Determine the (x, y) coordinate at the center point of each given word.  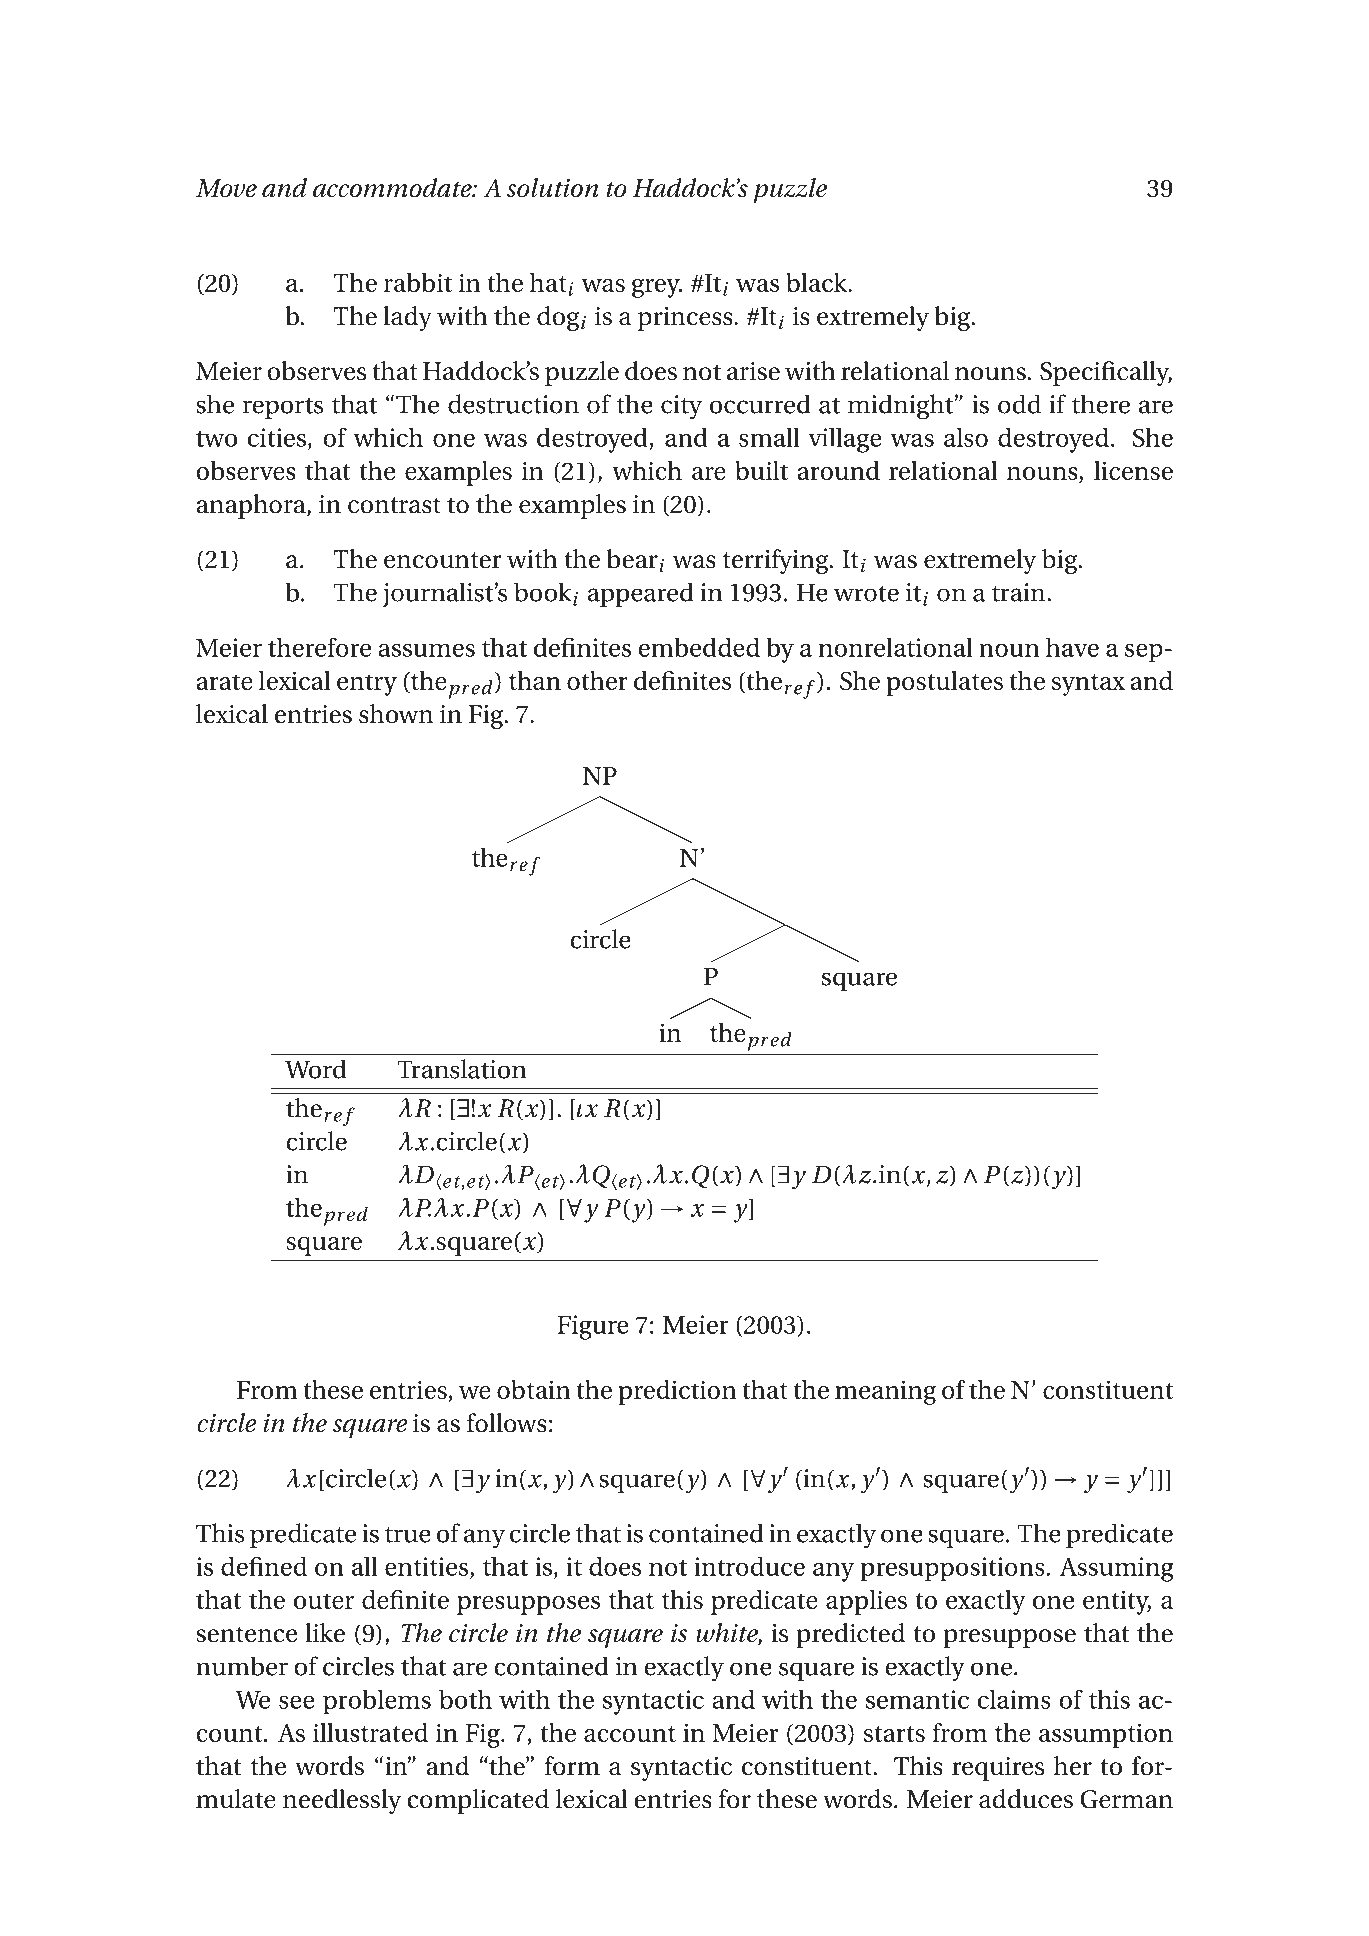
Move (226, 188)
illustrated (370, 1732)
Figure (593, 1327)
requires (998, 1769)
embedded (699, 647)
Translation (462, 1069)
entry (367, 685)
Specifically (1106, 373)
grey (657, 288)
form (572, 1766)
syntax (1088, 685)
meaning (885, 1392)
